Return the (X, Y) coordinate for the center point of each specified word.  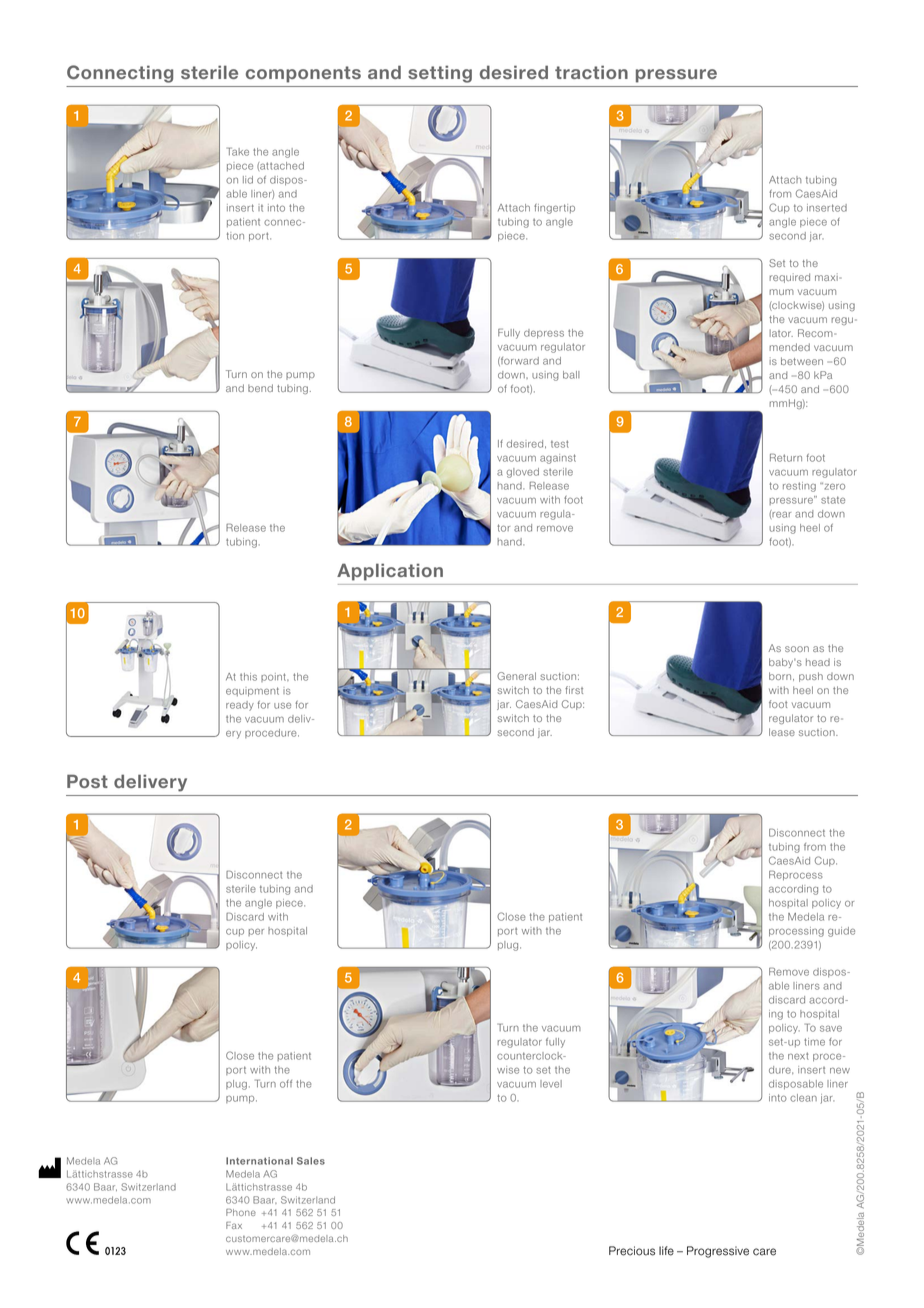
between (802, 361)
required (789, 278)
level (551, 1084)
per (256, 932)
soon (797, 649)
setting (440, 74)
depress (544, 334)
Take (238, 151)
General (516, 676)
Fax (234, 1225)
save (831, 1028)
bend (260, 388)
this (248, 677)
